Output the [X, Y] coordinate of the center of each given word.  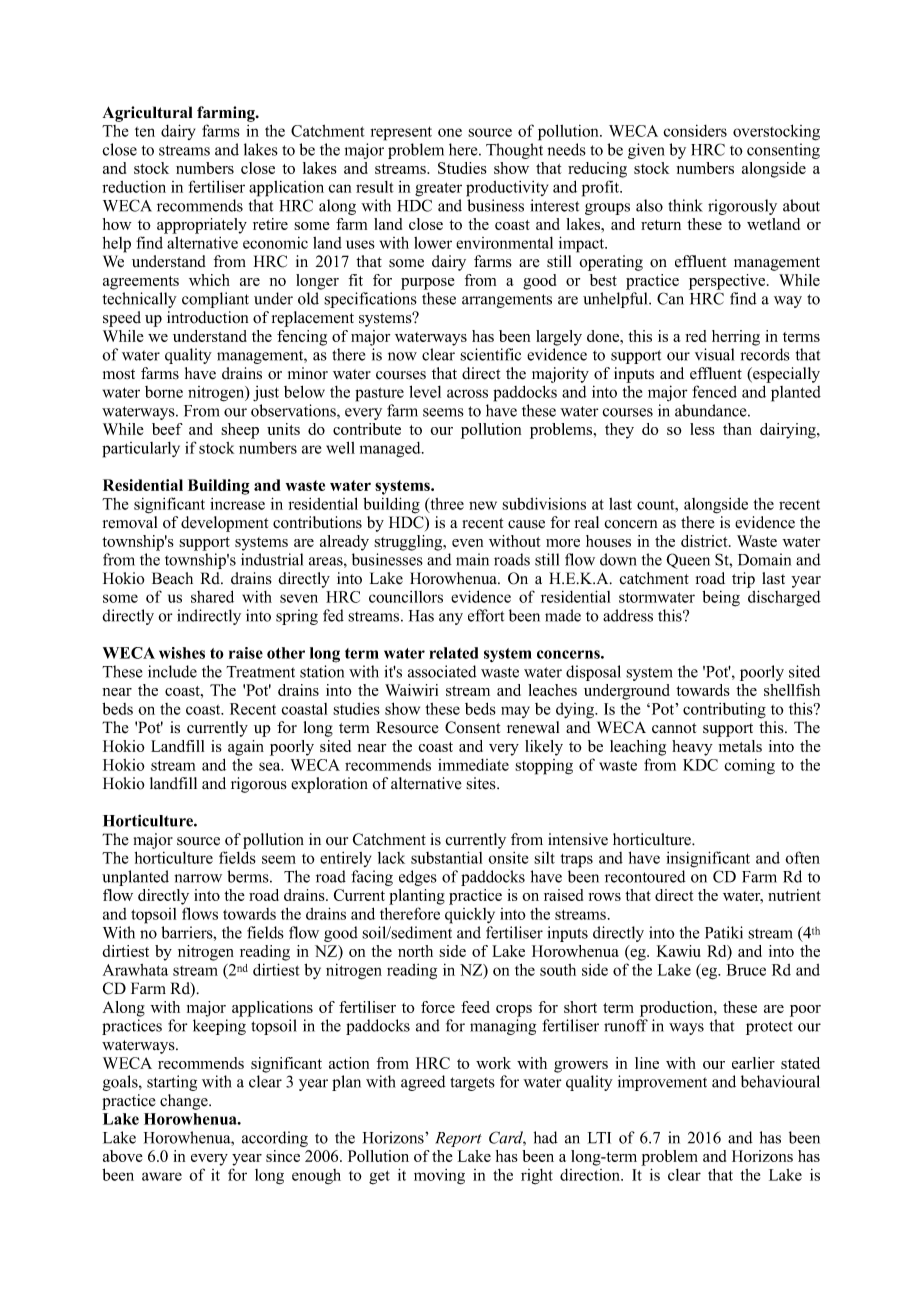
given [646, 151]
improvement [662, 1083]
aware [162, 1176]
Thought [514, 151]
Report [458, 1139]
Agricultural [147, 114]
